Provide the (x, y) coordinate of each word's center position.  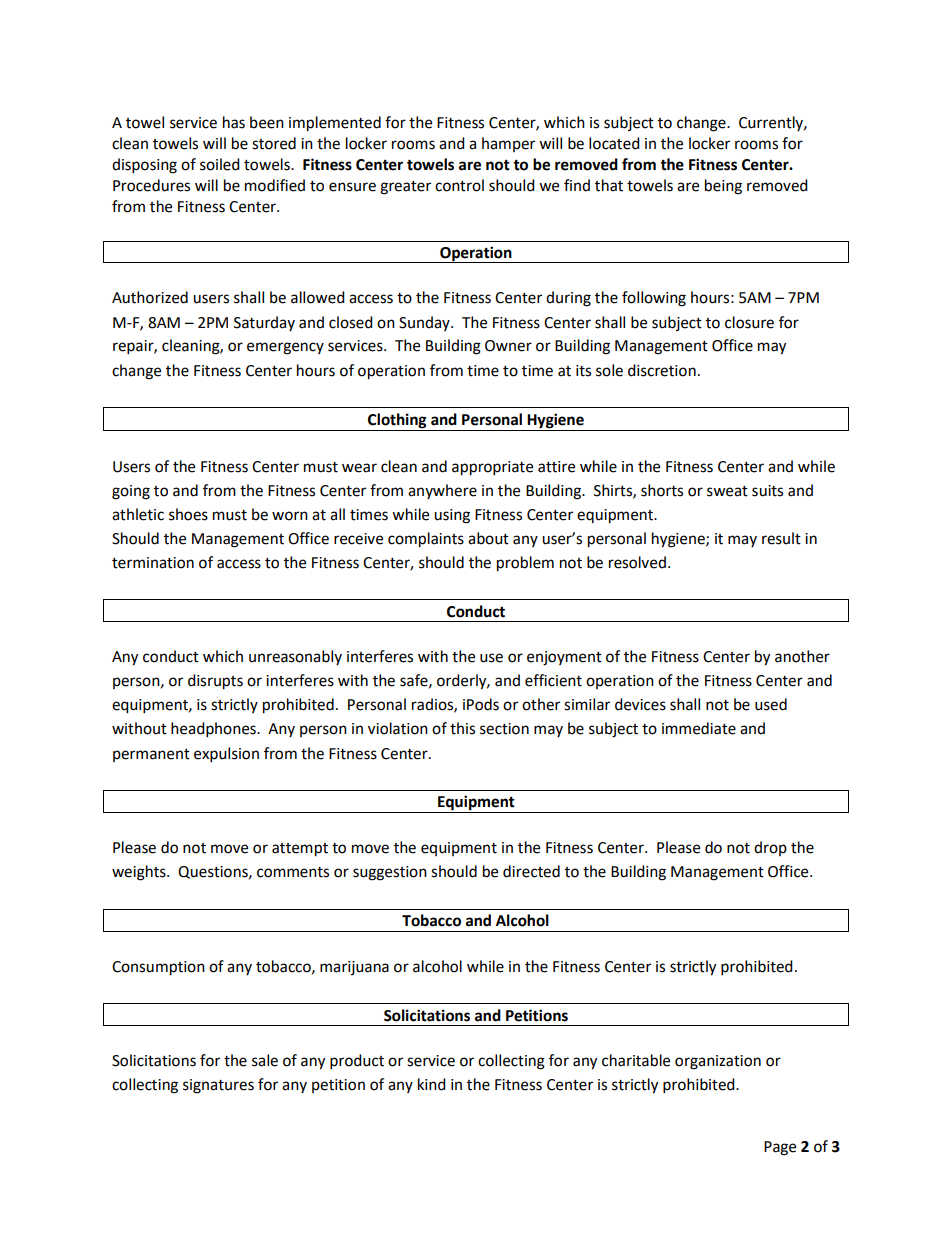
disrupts (215, 682)
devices (640, 704)
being (723, 187)
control (459, 185)
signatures (218, 1086)
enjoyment (564, 658)
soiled (220, 164)
